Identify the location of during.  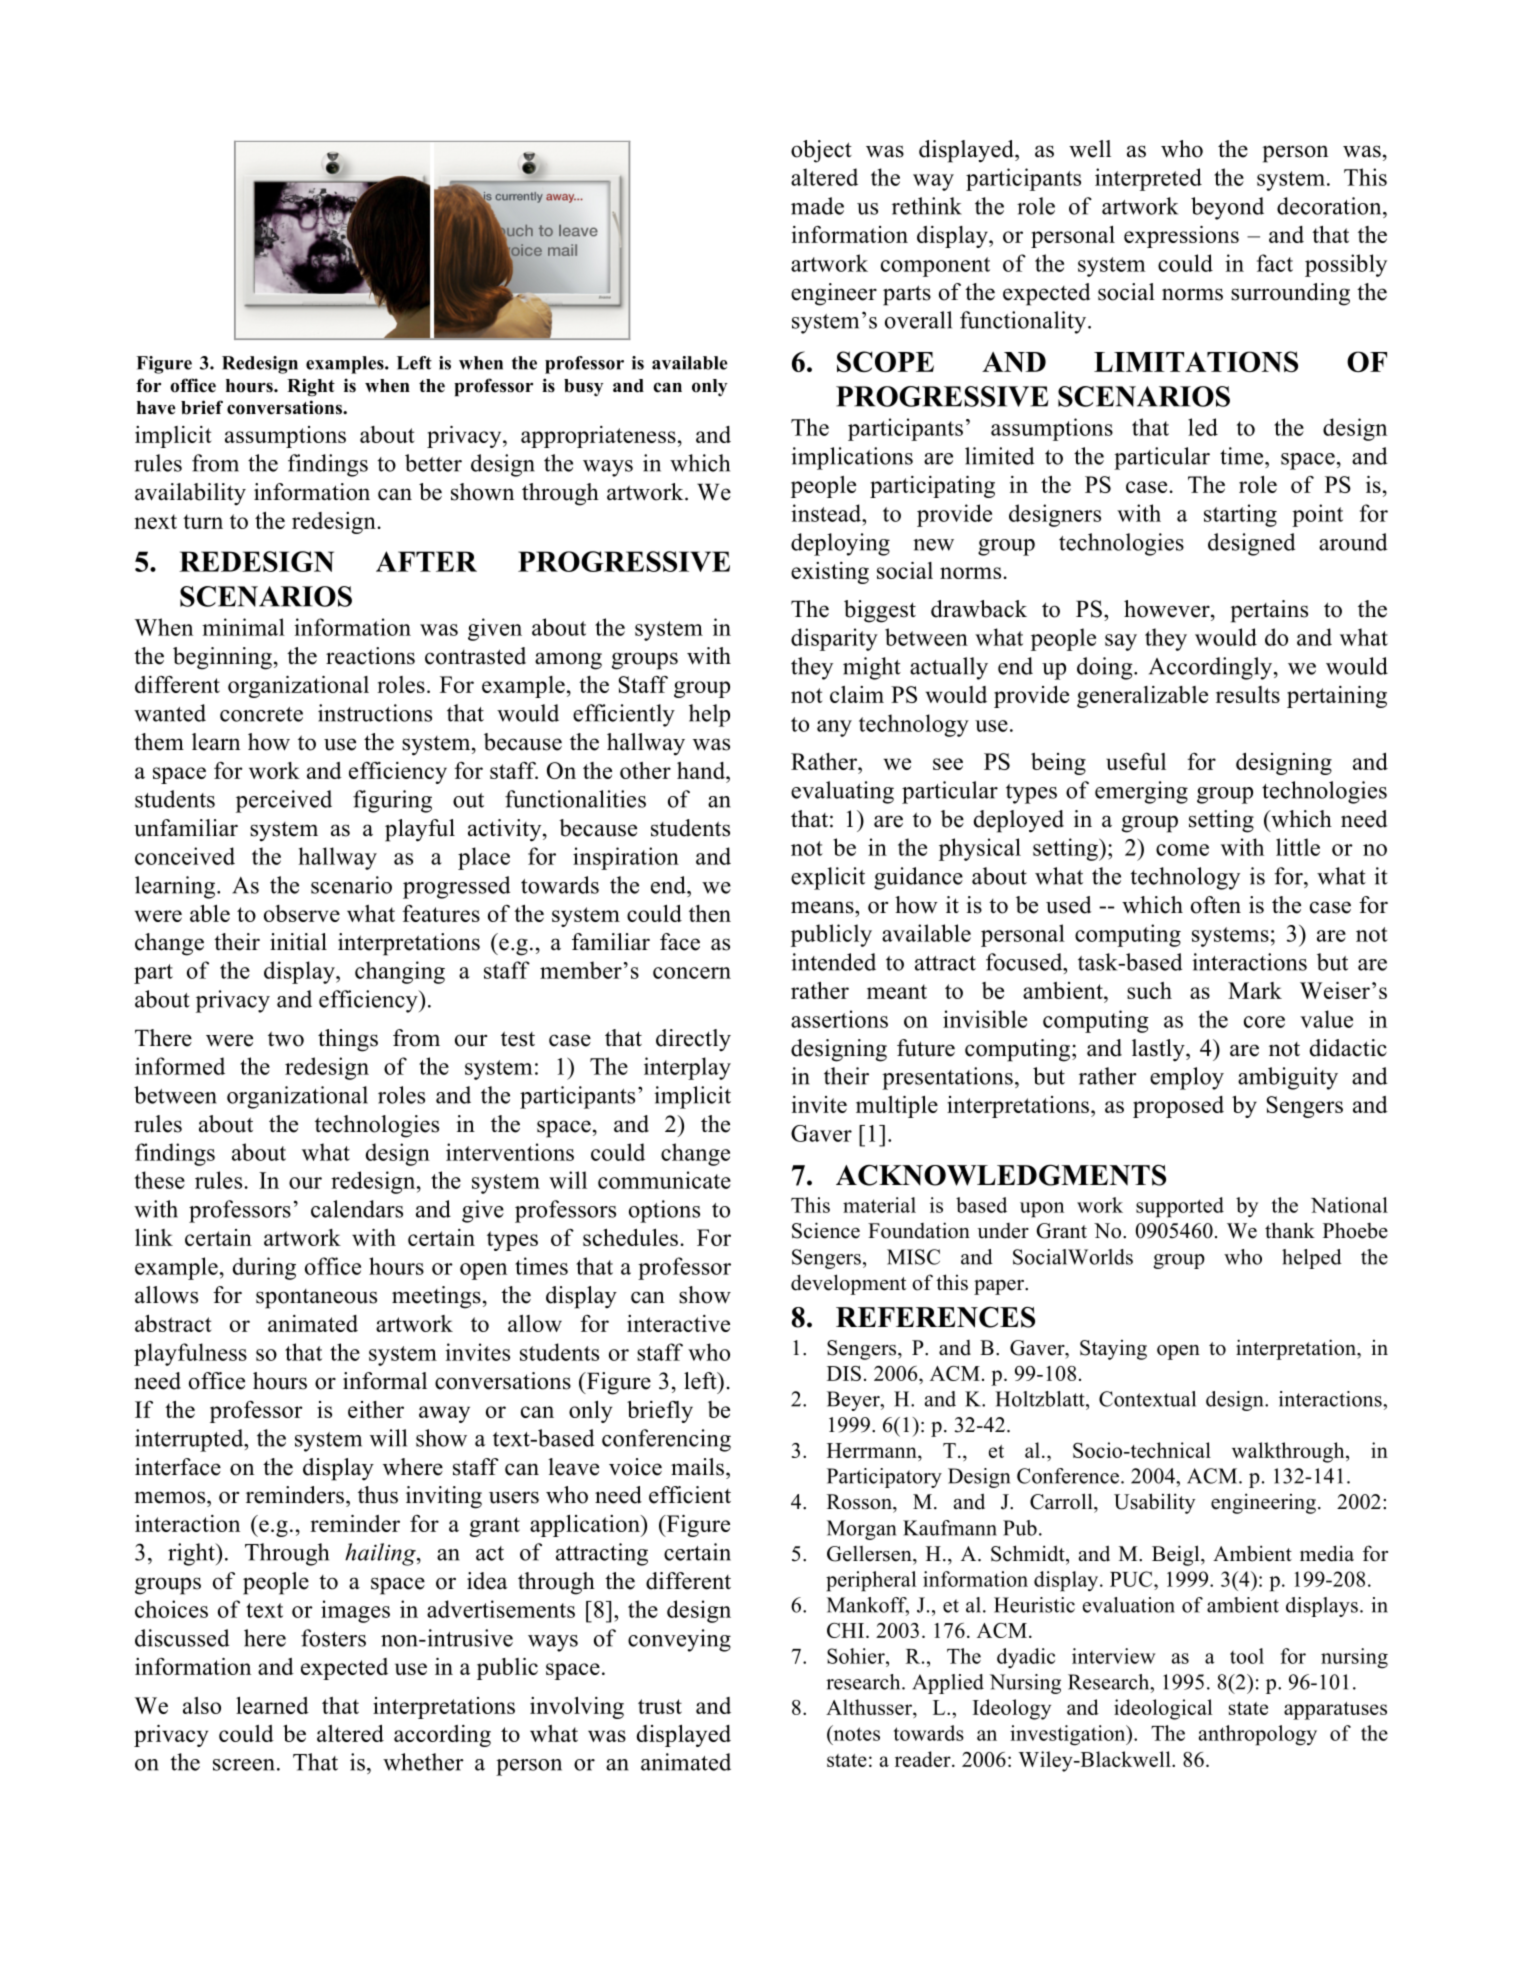
(264, 1268).
